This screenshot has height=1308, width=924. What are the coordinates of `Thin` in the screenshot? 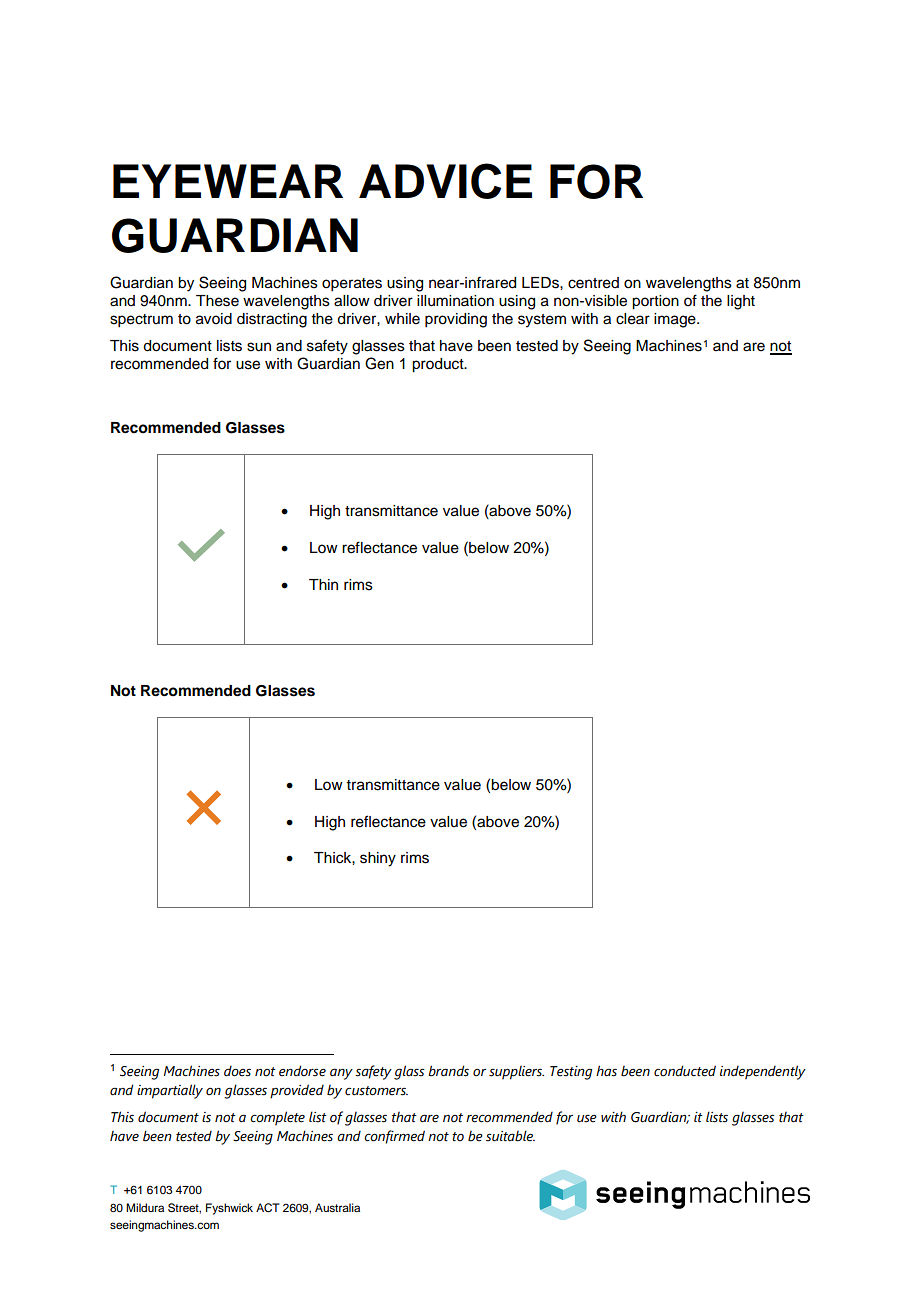 It's located at (323, 584).
